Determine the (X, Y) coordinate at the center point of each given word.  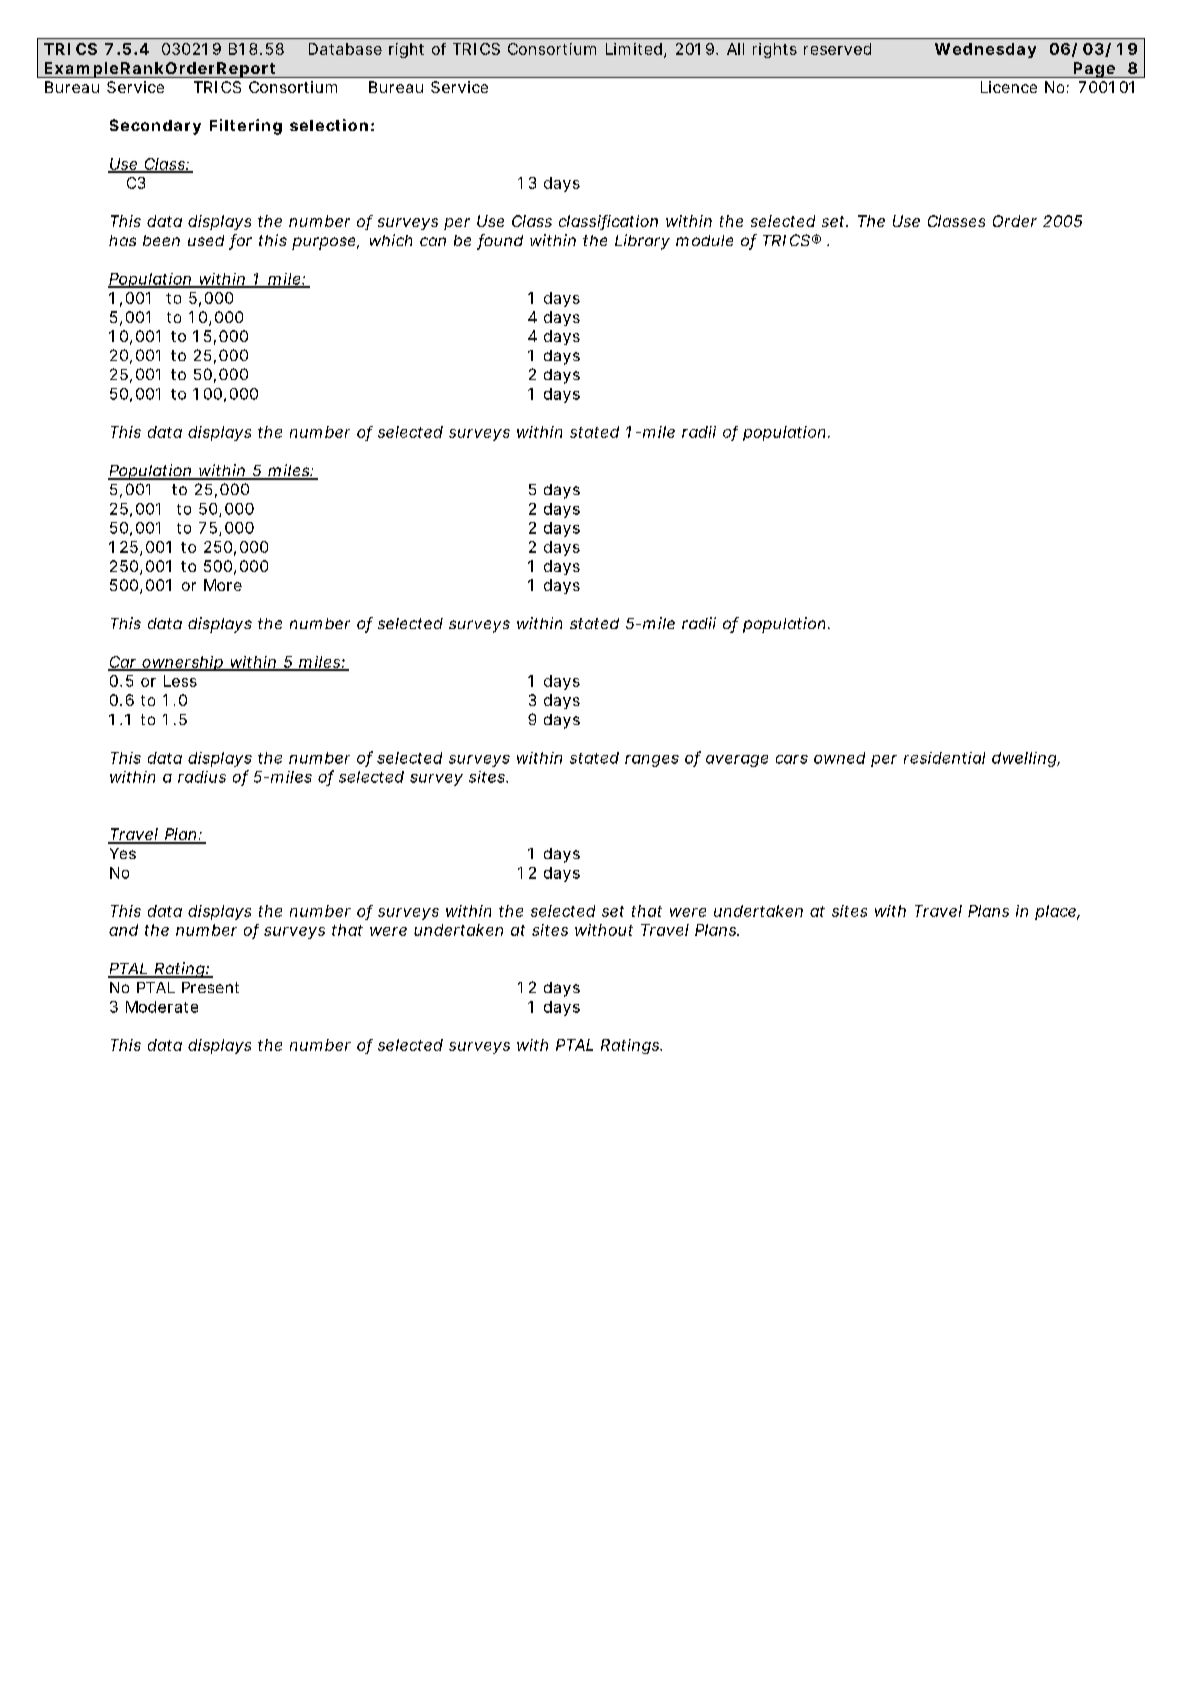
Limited (634, 49)
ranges (652, 761)
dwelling (1025, 759)
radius (202, 777)
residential (944, 758)
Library (642, 242)
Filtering (246, 127)
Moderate (162, 1007)
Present (210, 987)
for (240, 241)
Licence (1009, 87)
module (704, 240)
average (737, 761)
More (223, 585)
